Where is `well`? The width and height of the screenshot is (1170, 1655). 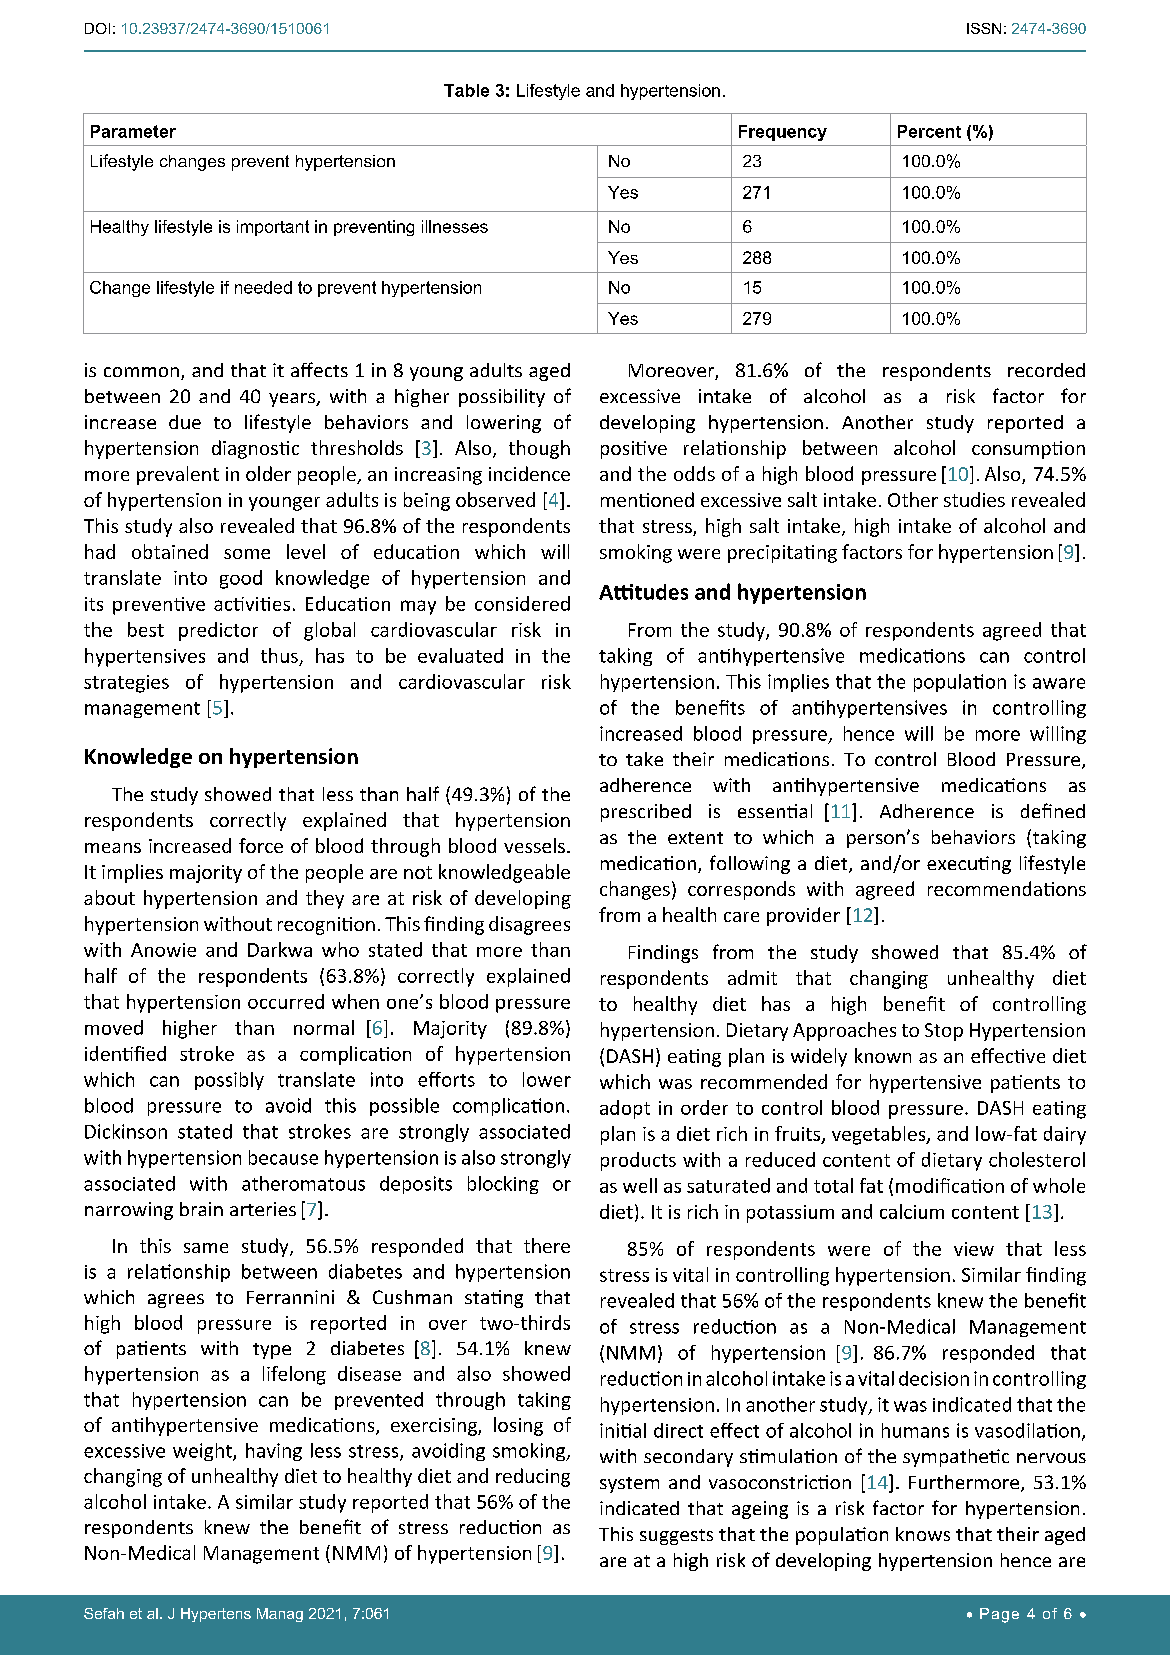
well is located at coordinates (640, 1185).
